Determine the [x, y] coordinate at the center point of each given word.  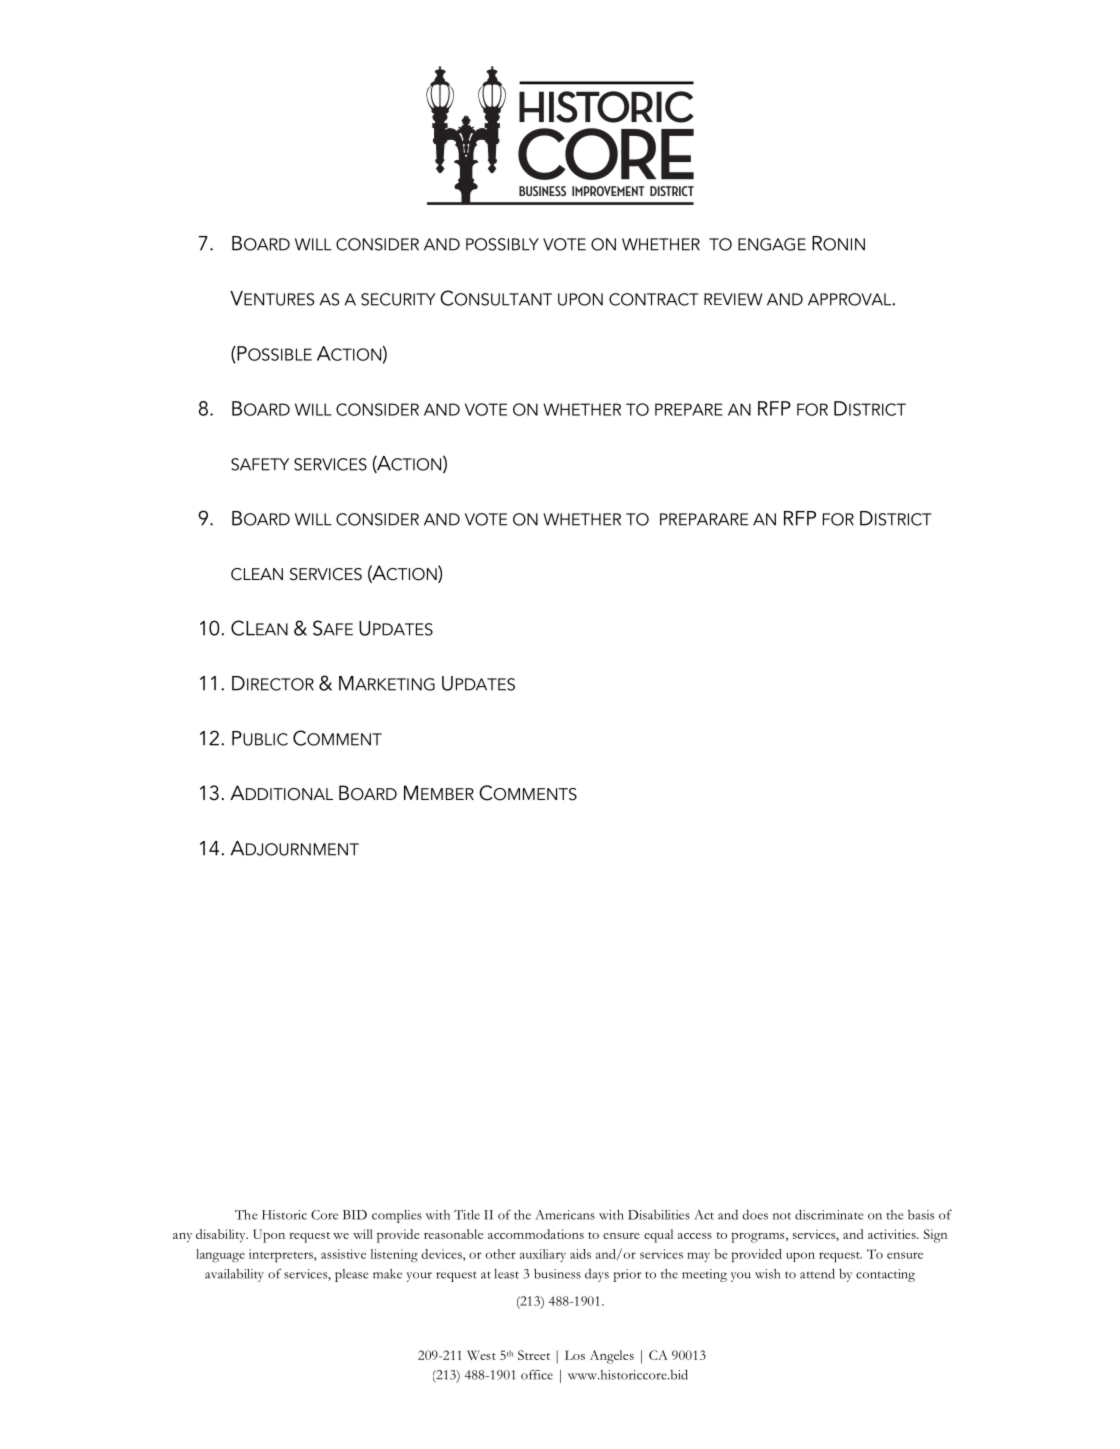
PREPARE [689, 409]
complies [397, 1216]
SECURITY [398, 299]
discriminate [829, 1214]
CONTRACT [654, 299]
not [782, 1216]
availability [234, 1275]
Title [467, 1215]
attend [817, 1273]
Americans [565, 1215]
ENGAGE [772, 244]
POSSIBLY [502, 244]
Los [575, 1355]
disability [222, 1236]
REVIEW [733, 299]
